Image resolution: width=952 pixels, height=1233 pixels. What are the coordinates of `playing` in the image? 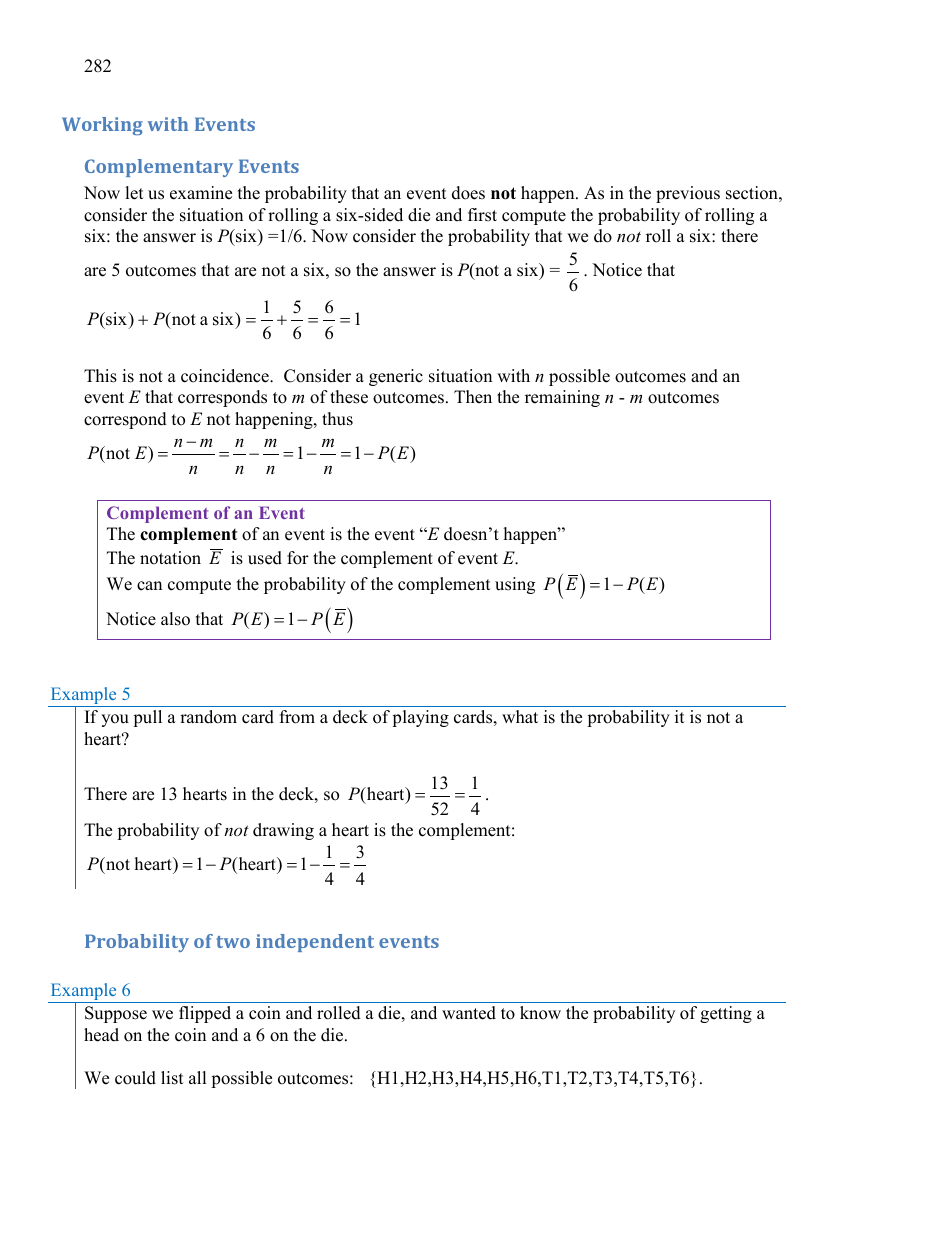 It's located at (420, 718).
